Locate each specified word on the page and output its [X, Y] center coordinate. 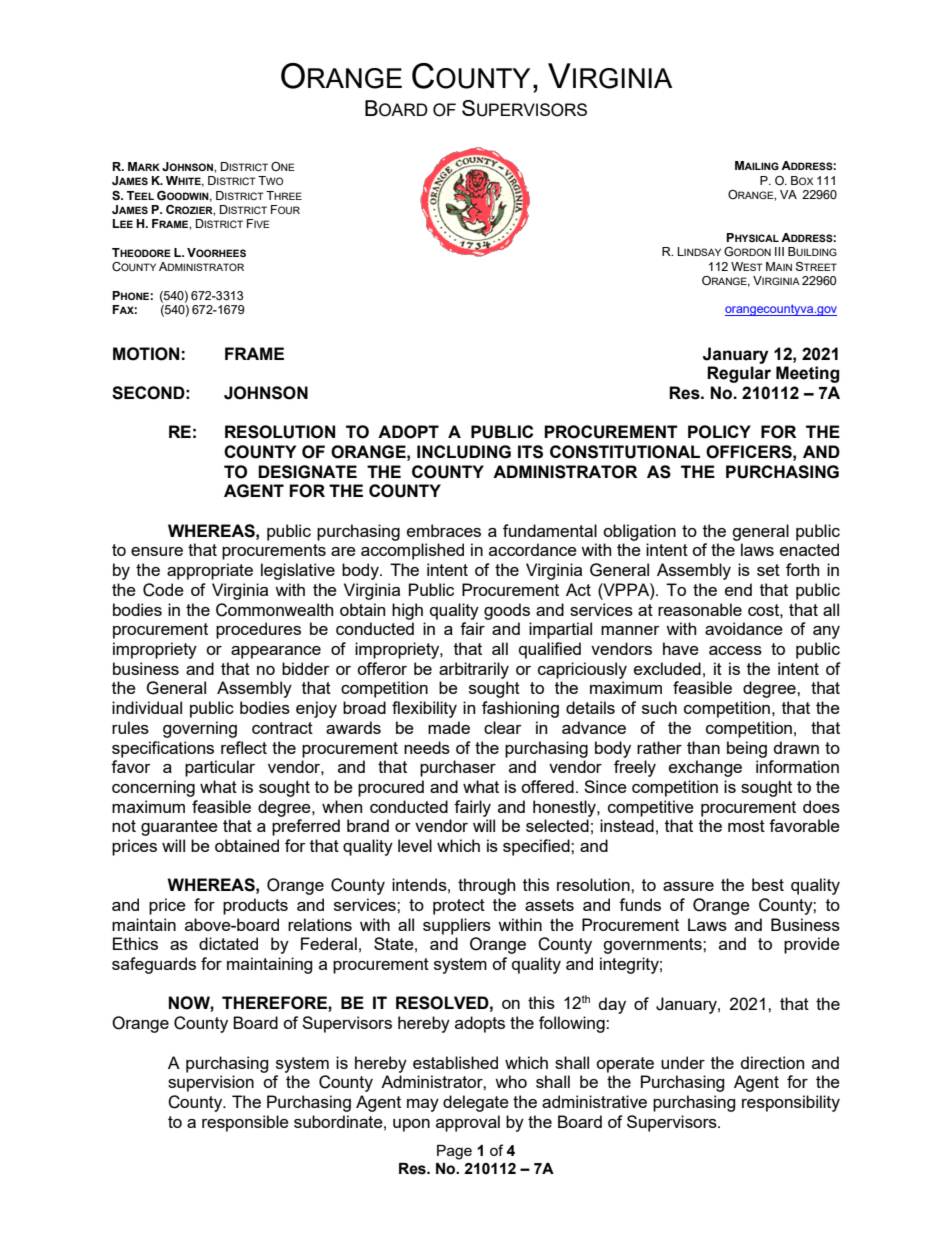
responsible [245, 1123]
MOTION [146, 354]
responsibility [791, 1103]
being [747, 749]
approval [468, 1123]
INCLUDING [464, 452]
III [779, 251]
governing [200, 729]
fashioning [520, 709]
